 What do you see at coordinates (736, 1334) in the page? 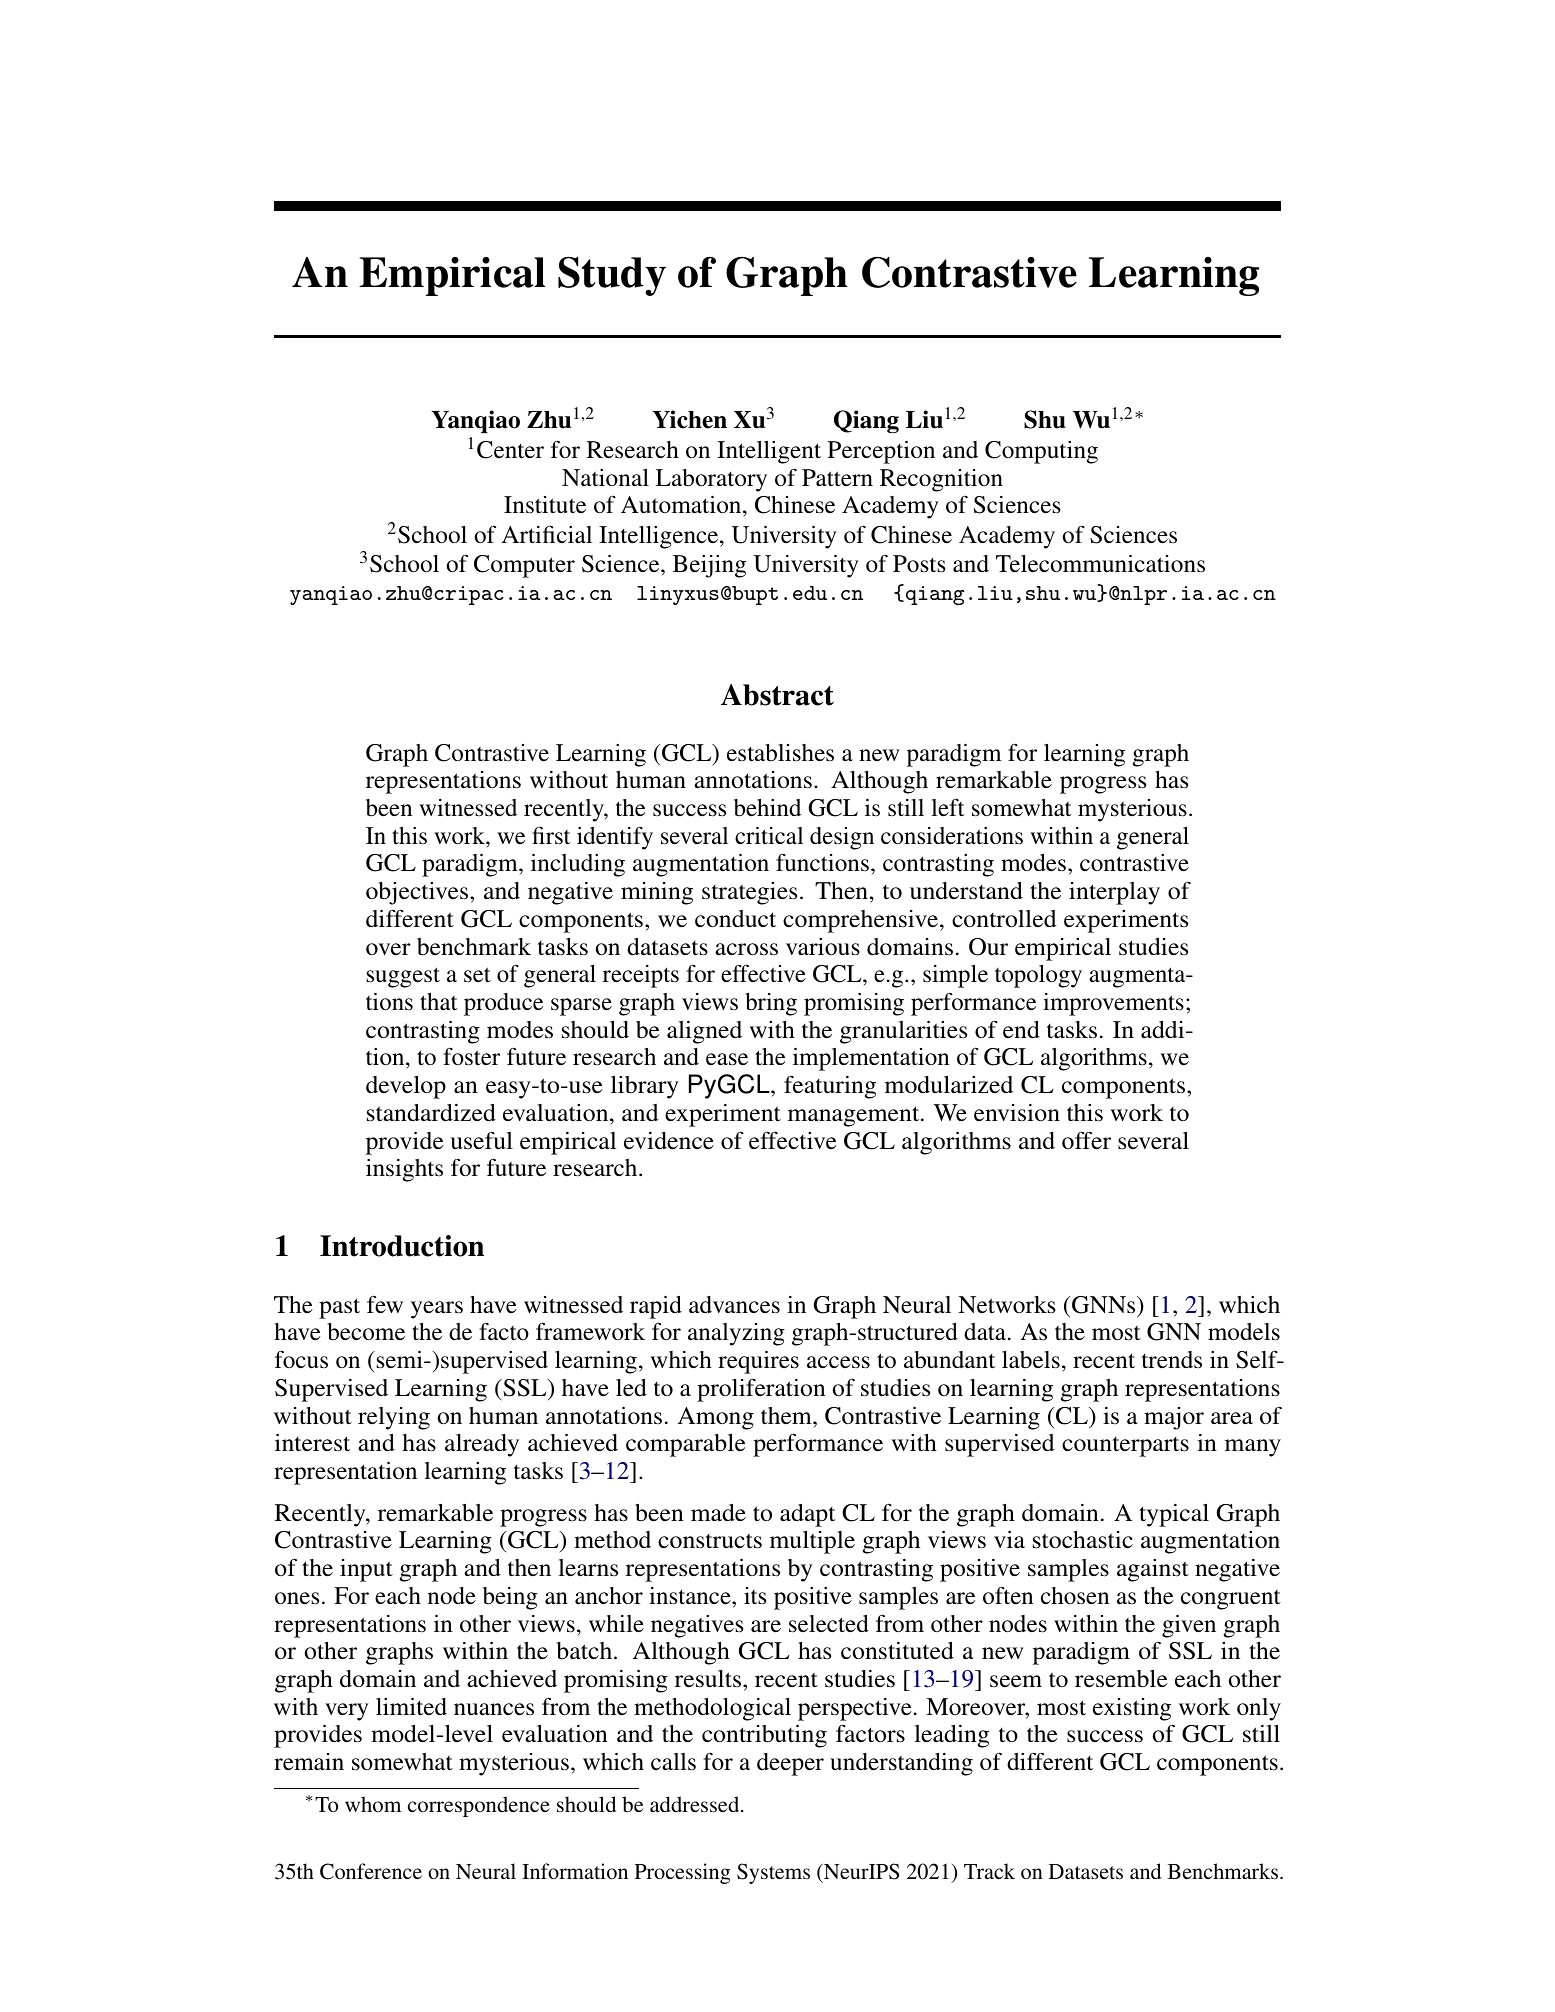
I see `analyzing` at bounding box center [736, 1334].
